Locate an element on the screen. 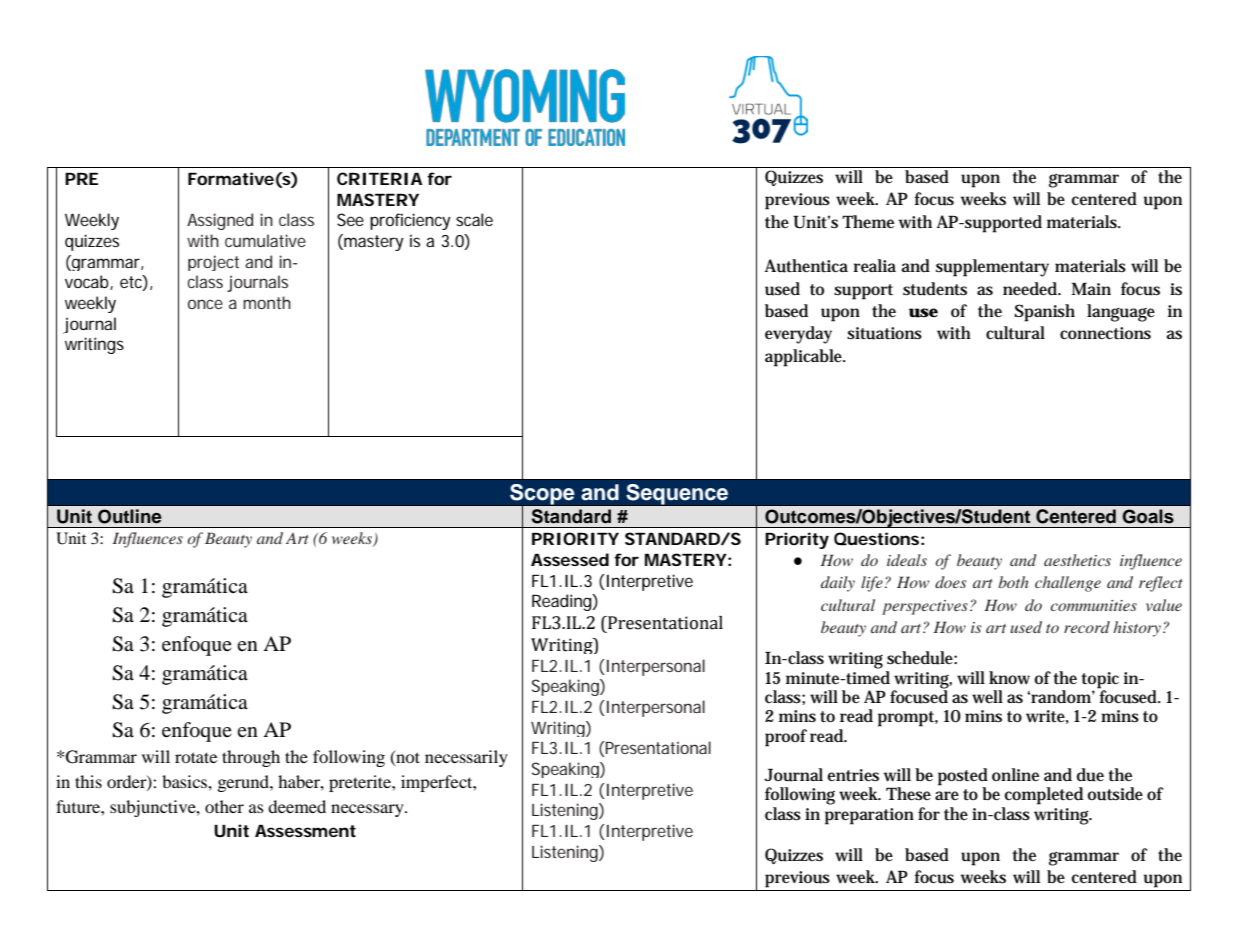  rotate is located at coordinates (196, 757).
